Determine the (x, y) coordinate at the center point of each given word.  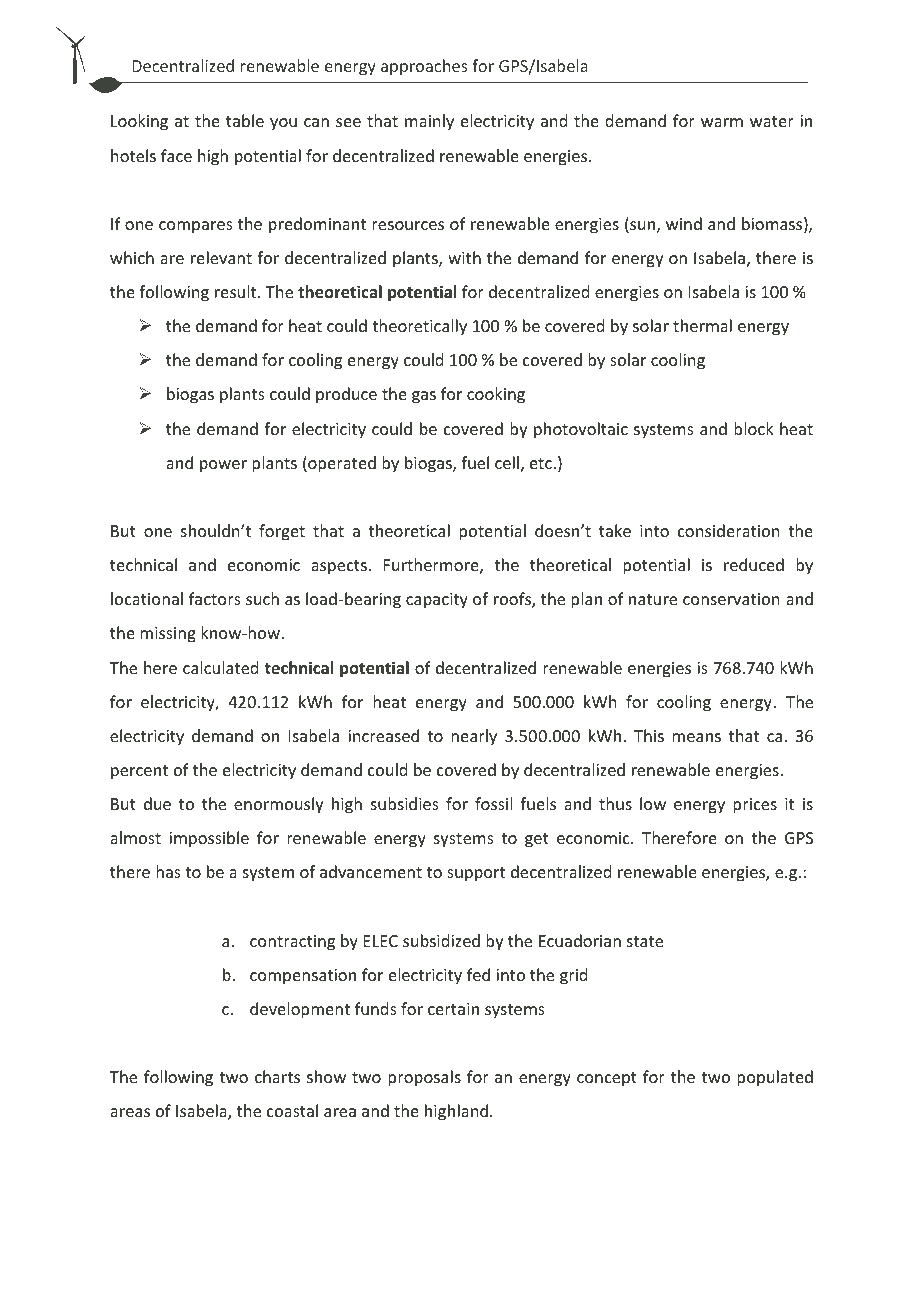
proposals (424, 1078)
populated (775, 1078)
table (245, 120)
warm (722, 122)
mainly (429, 122)
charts (277, 1076)
